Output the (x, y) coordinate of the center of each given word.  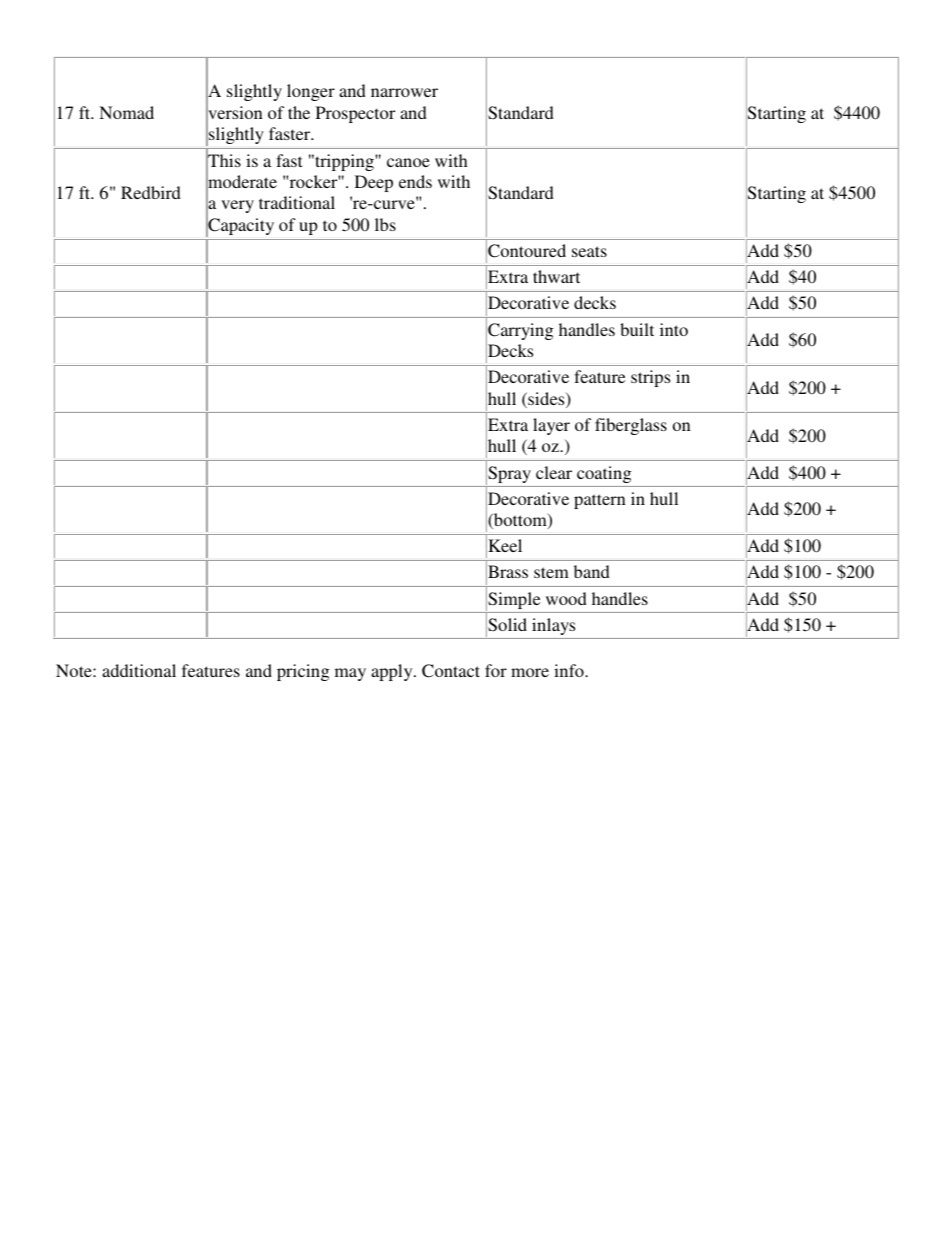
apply (393, 672)
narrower (404, 92)
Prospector (355, 114)
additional (139, 670)
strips (650, 378)
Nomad (126, 112)
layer (551, 426)
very (237, 206)
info (570, 670)
